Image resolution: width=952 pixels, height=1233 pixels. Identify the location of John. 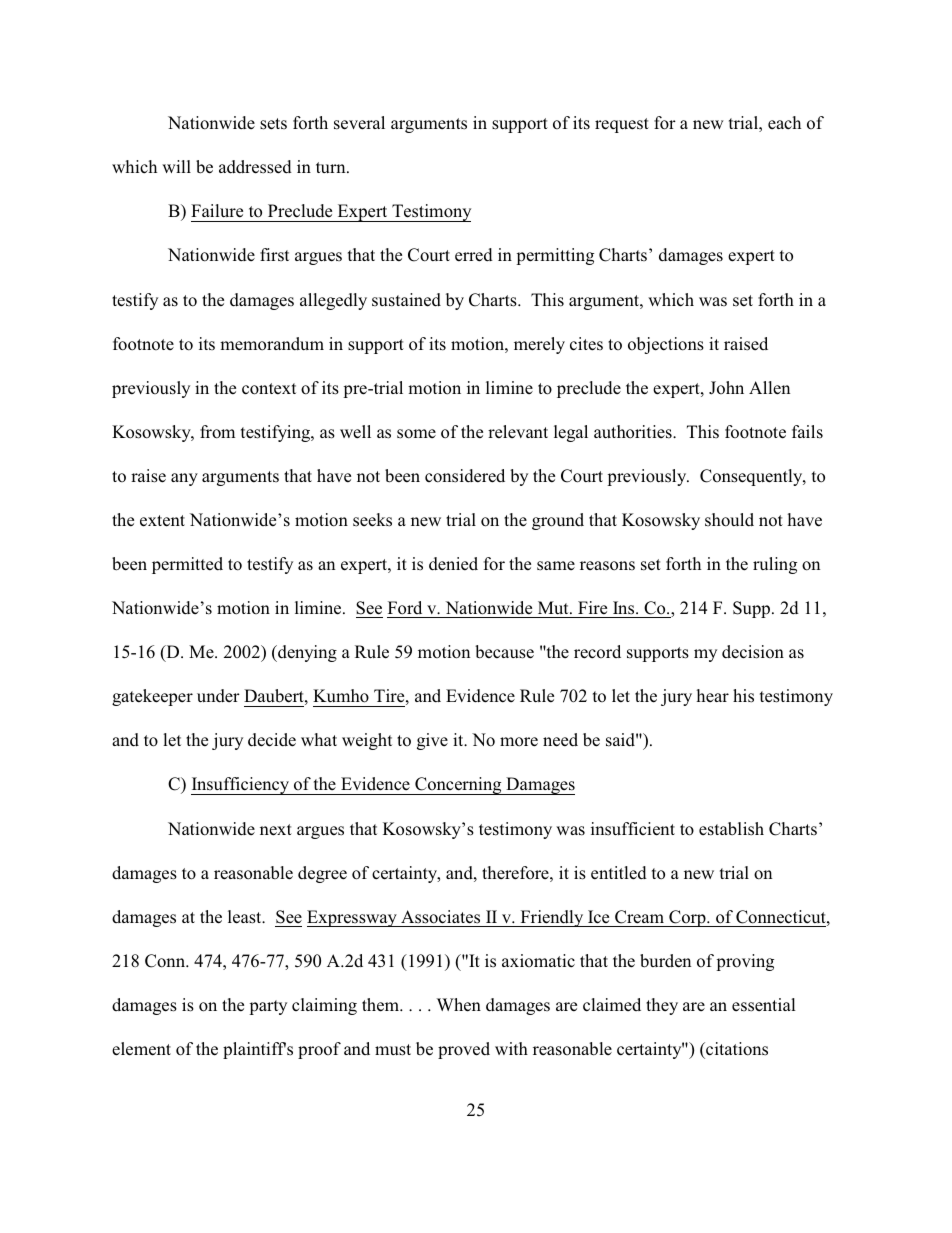
(726, 388).
